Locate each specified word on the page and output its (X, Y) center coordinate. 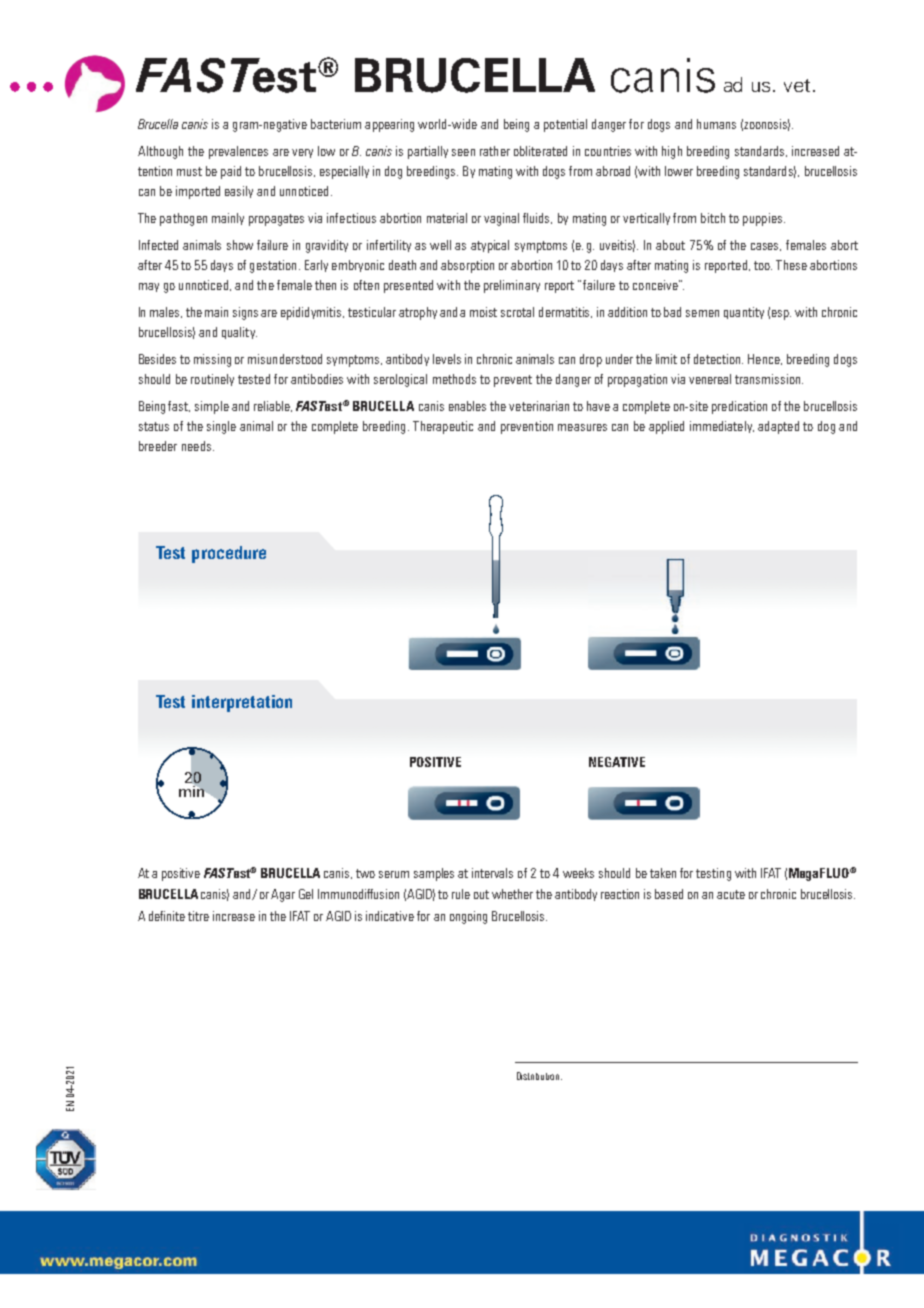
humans (716, 124)
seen (463, 152)
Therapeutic (443, 427)
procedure (229, 554)
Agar (283, 895)
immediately (722, 427)
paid (231, 172)
